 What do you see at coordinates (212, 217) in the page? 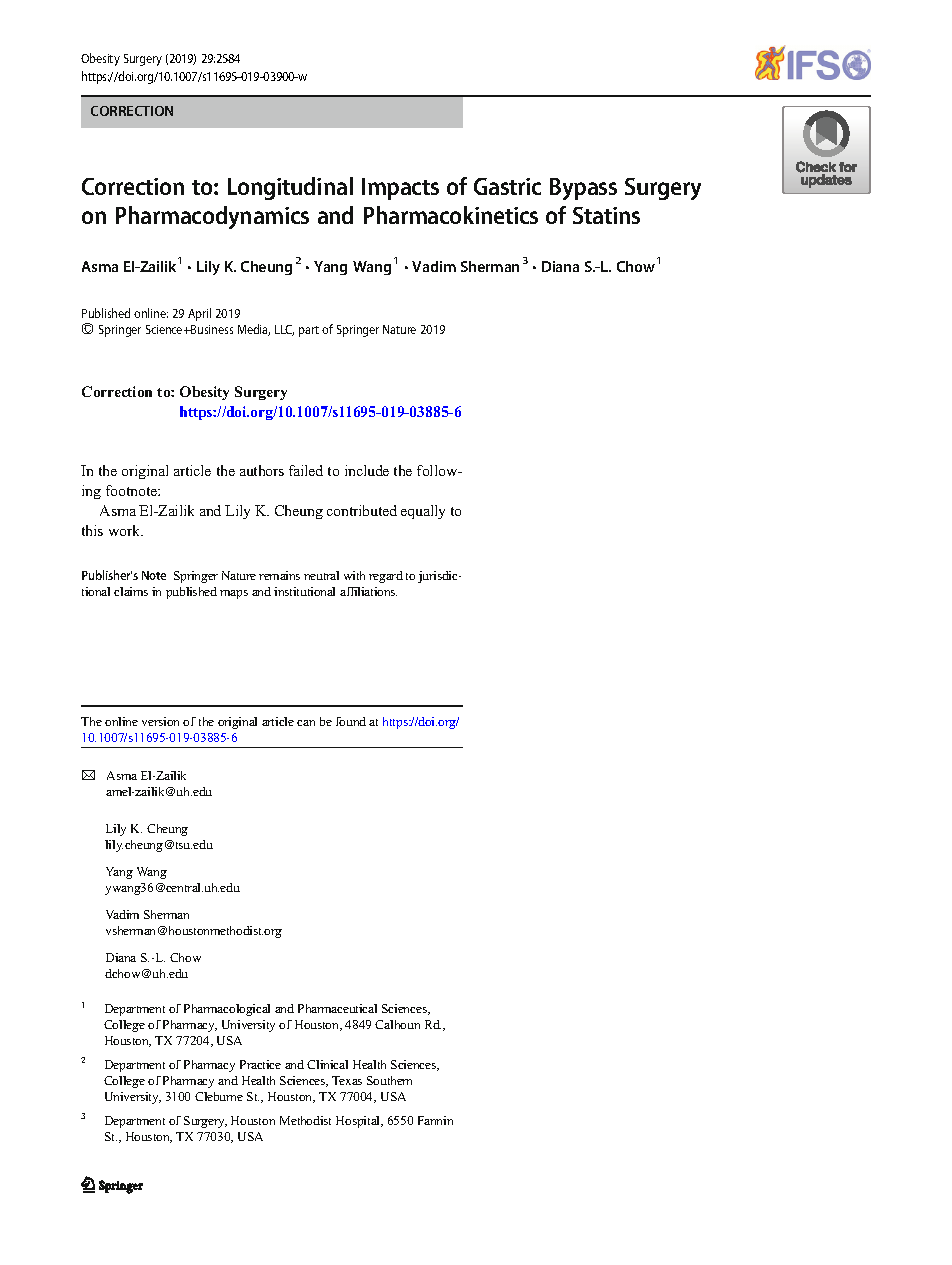
I see `Pharmacodynamics` at bounding box center [212, 217].
